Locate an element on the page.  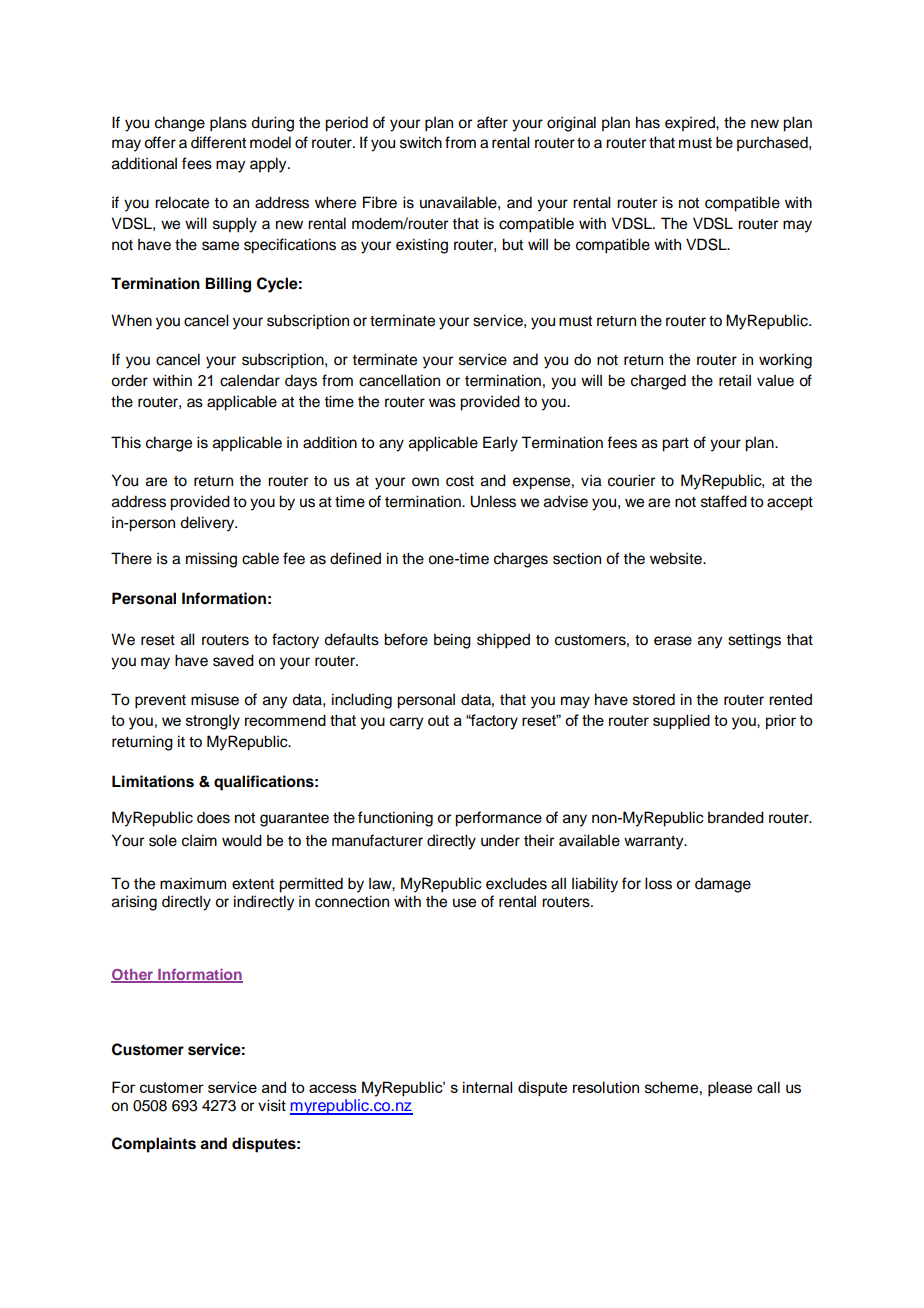
please is located at coordinates (730, 1089).
